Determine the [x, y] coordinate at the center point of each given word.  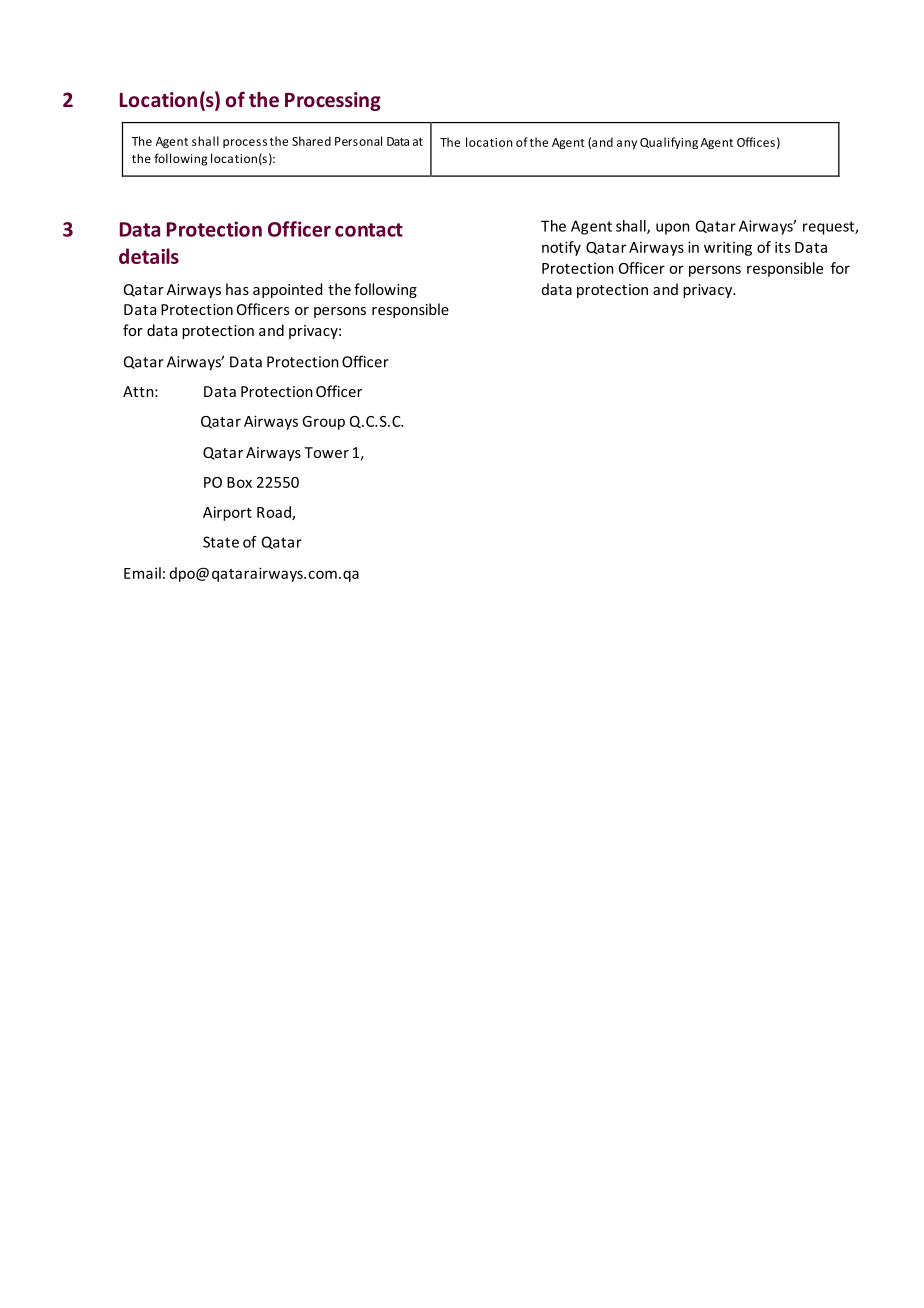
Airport [227, 513]
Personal [358, 141]
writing [728, 248]
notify [561, 248]
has [237, 289]
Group [323, 423]
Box [239, 482]
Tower [326, 452]
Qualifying [669, 143]
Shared [311, 141]
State [221, 542]
